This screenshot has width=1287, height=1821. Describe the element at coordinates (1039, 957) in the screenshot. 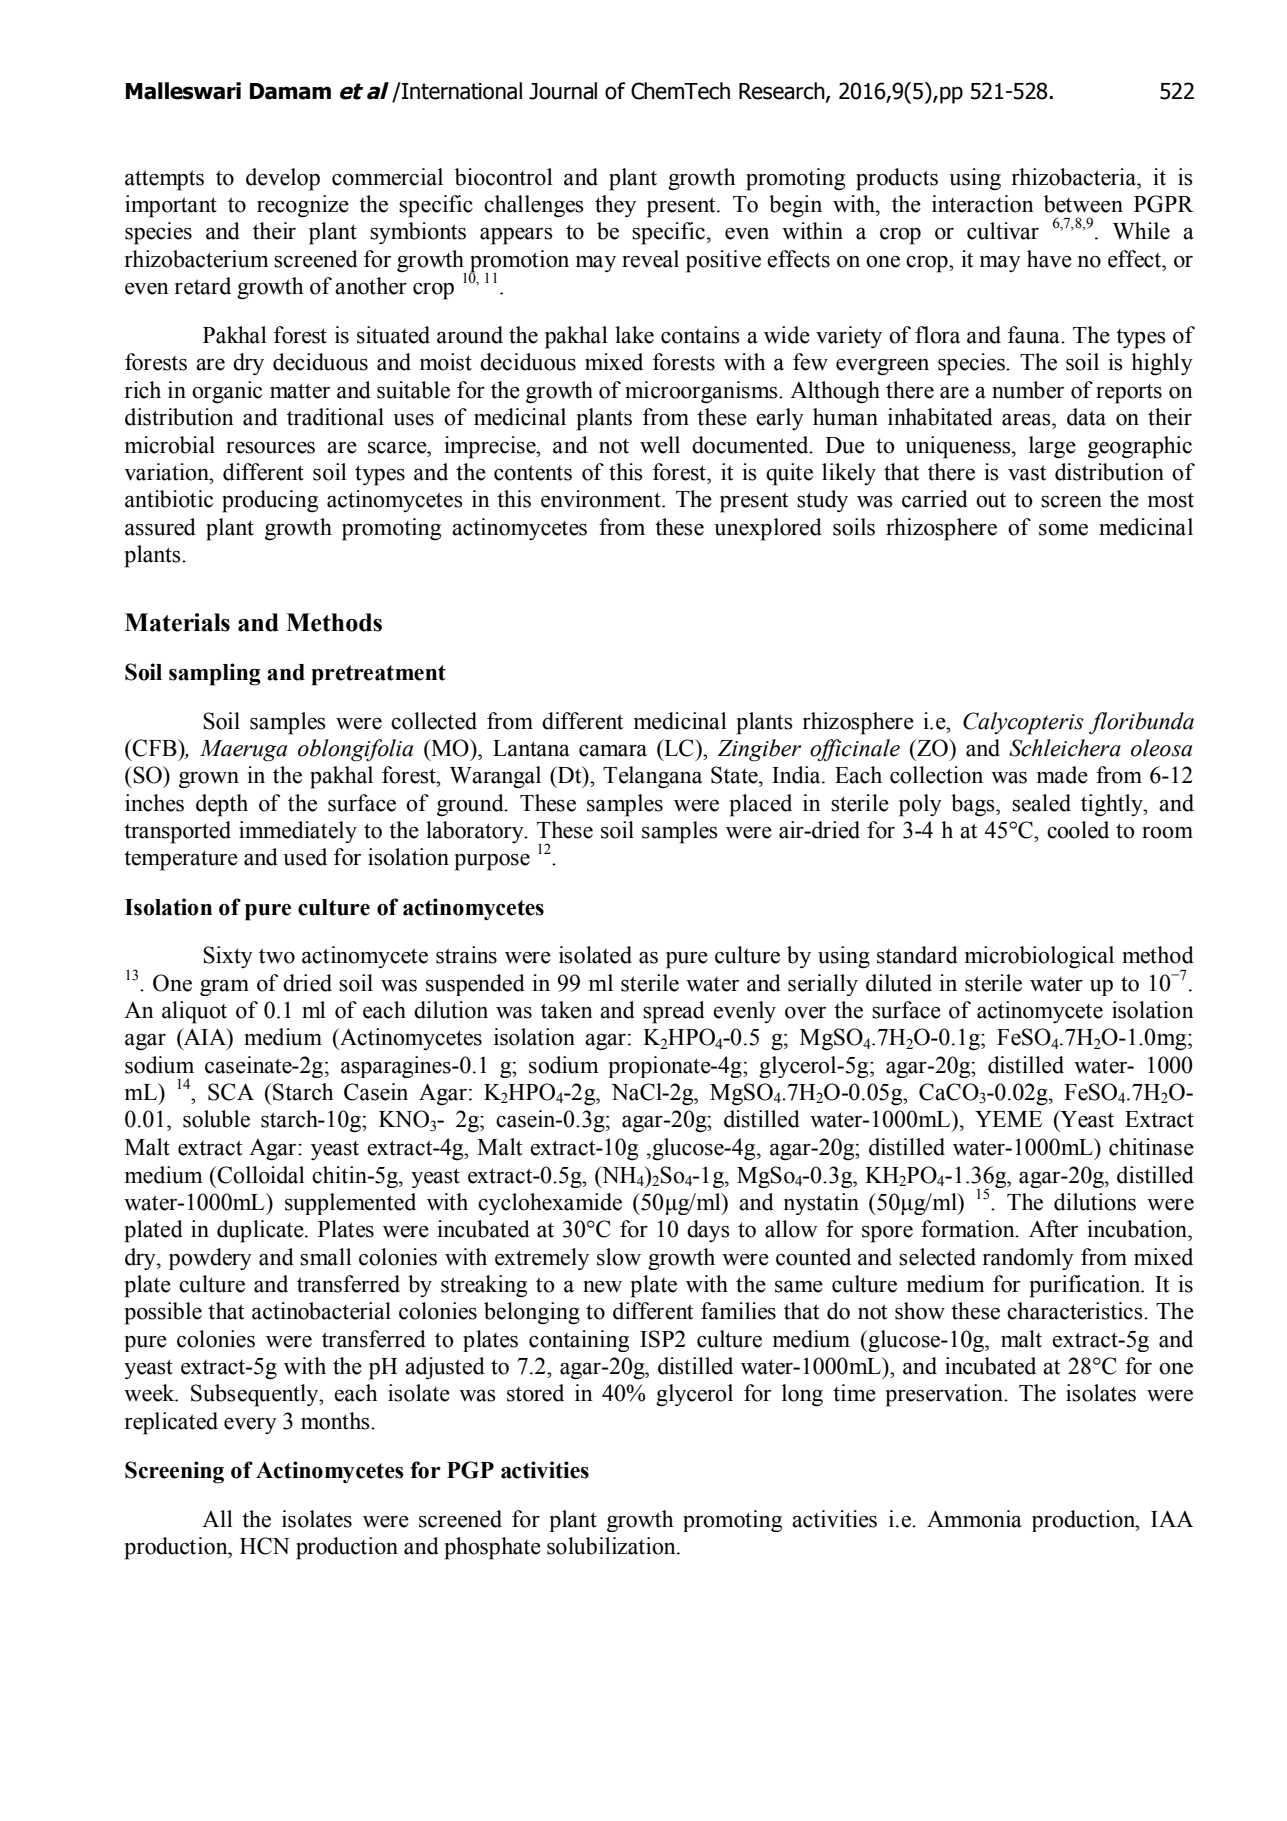

I see `microbiological` at that location.
